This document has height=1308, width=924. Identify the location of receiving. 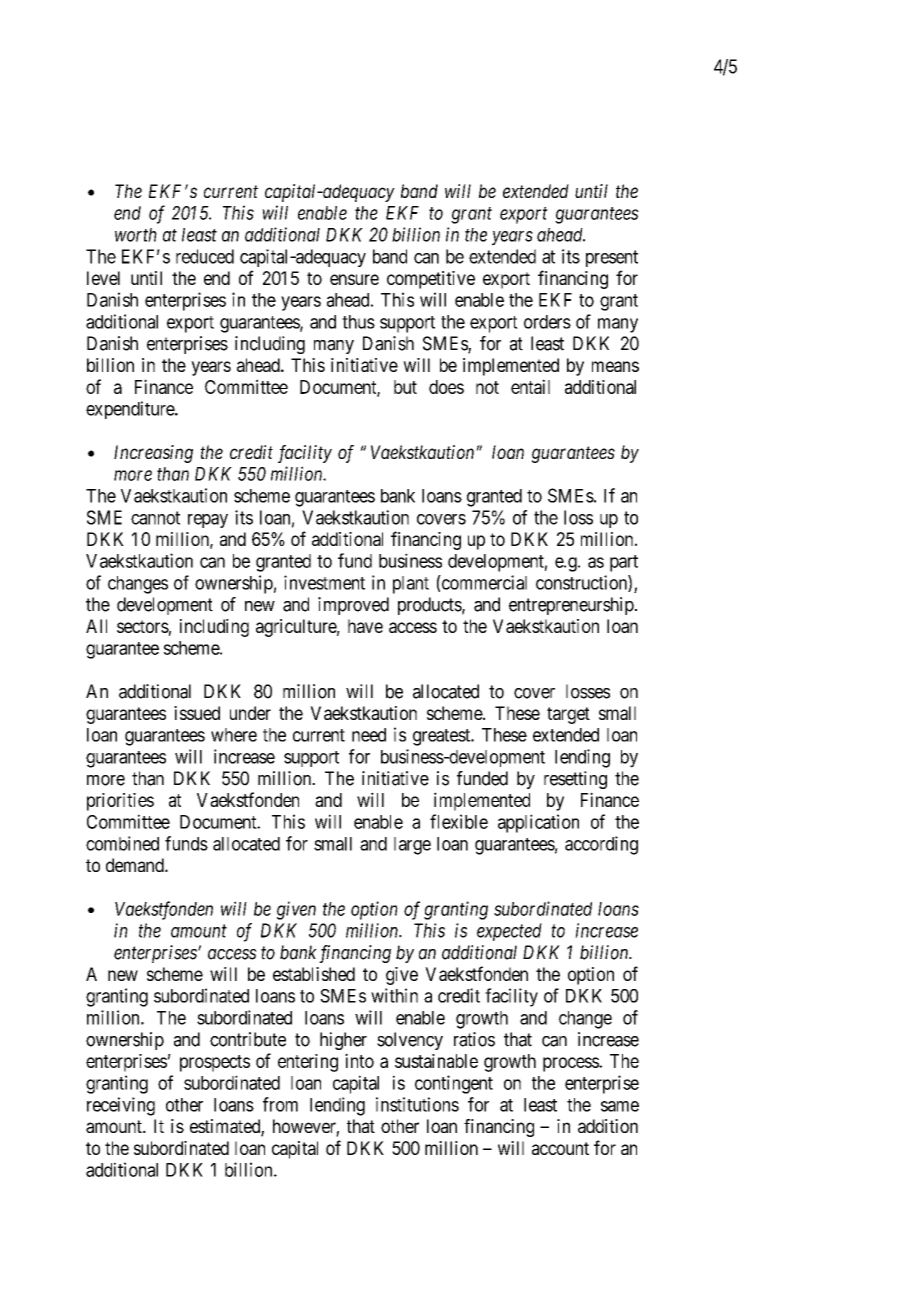
(121, 1106).
